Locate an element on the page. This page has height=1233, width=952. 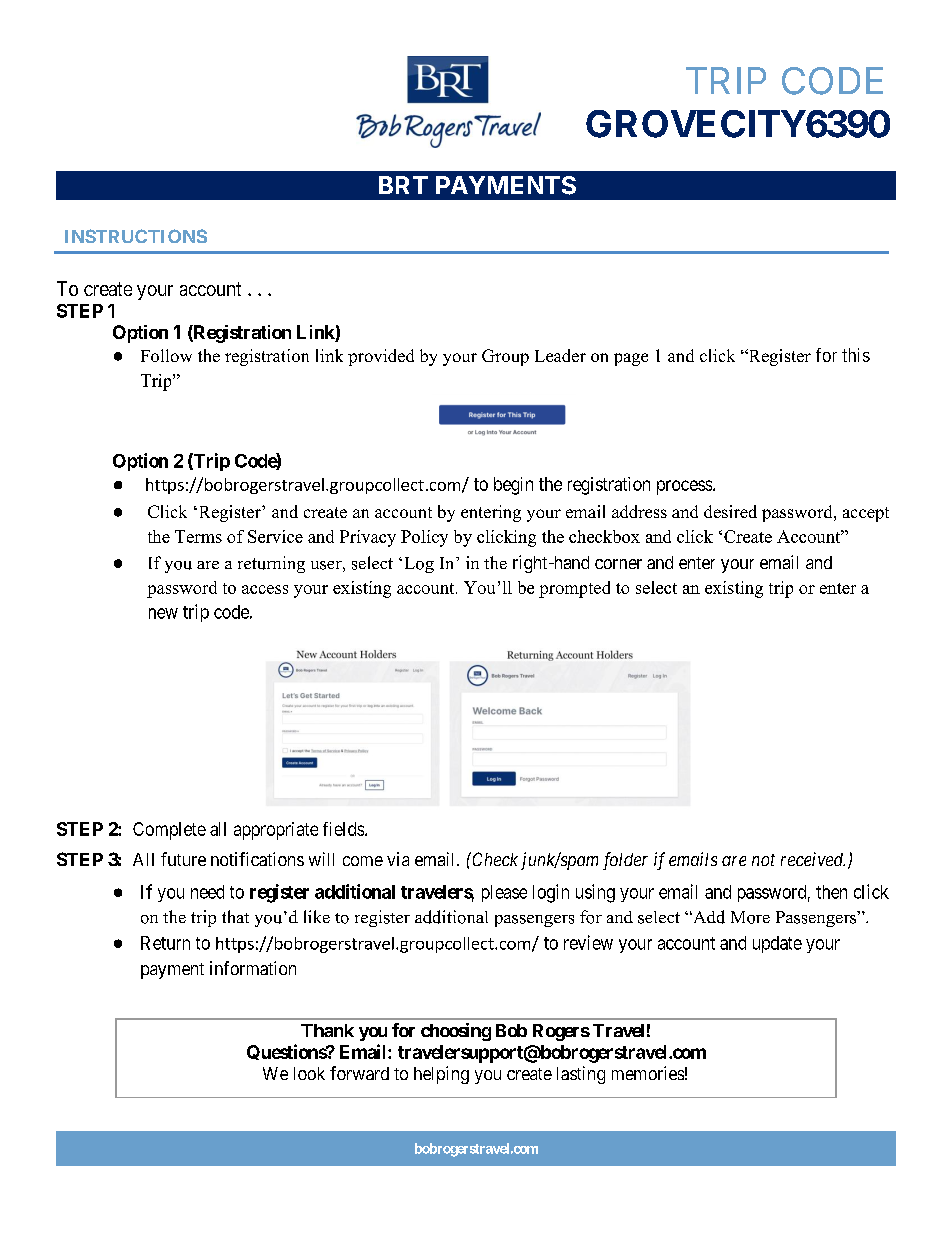
update is located at coordinates (777, 944).
